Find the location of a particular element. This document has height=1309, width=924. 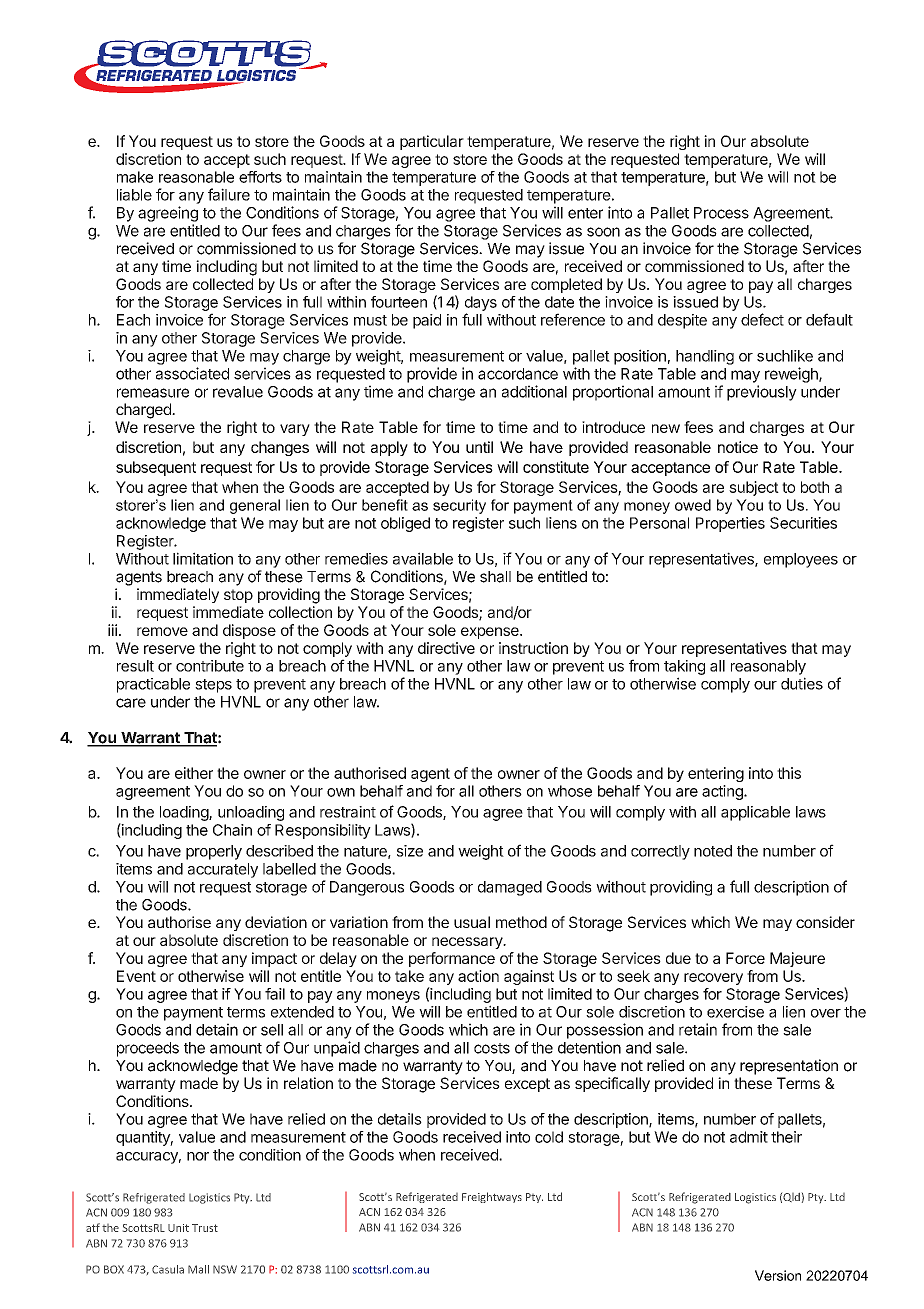

Properties is located at coordinates (730, 524).
